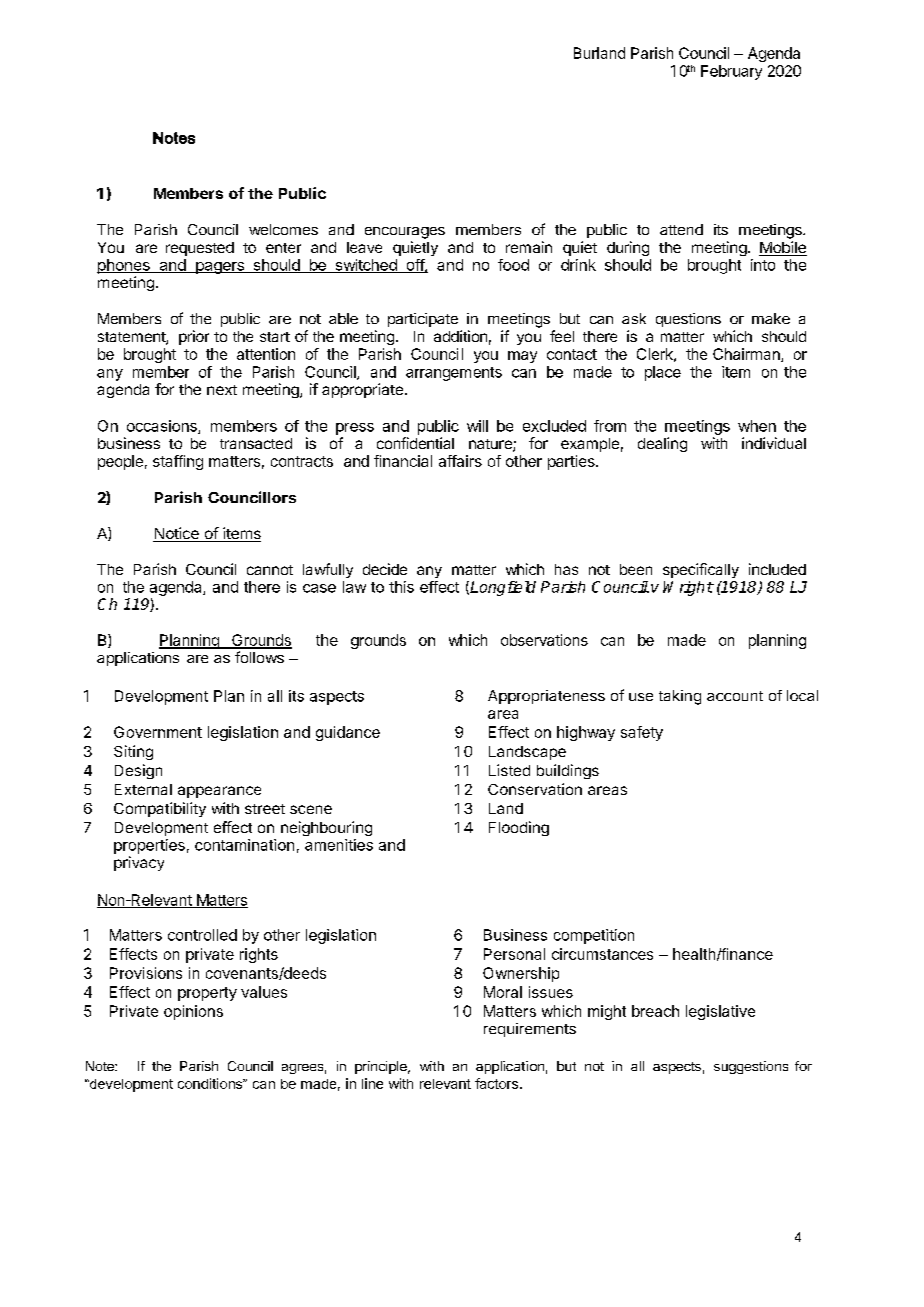  Describe the element at coordinates (211, 1083) in the page. I see `conditions` at that location.
